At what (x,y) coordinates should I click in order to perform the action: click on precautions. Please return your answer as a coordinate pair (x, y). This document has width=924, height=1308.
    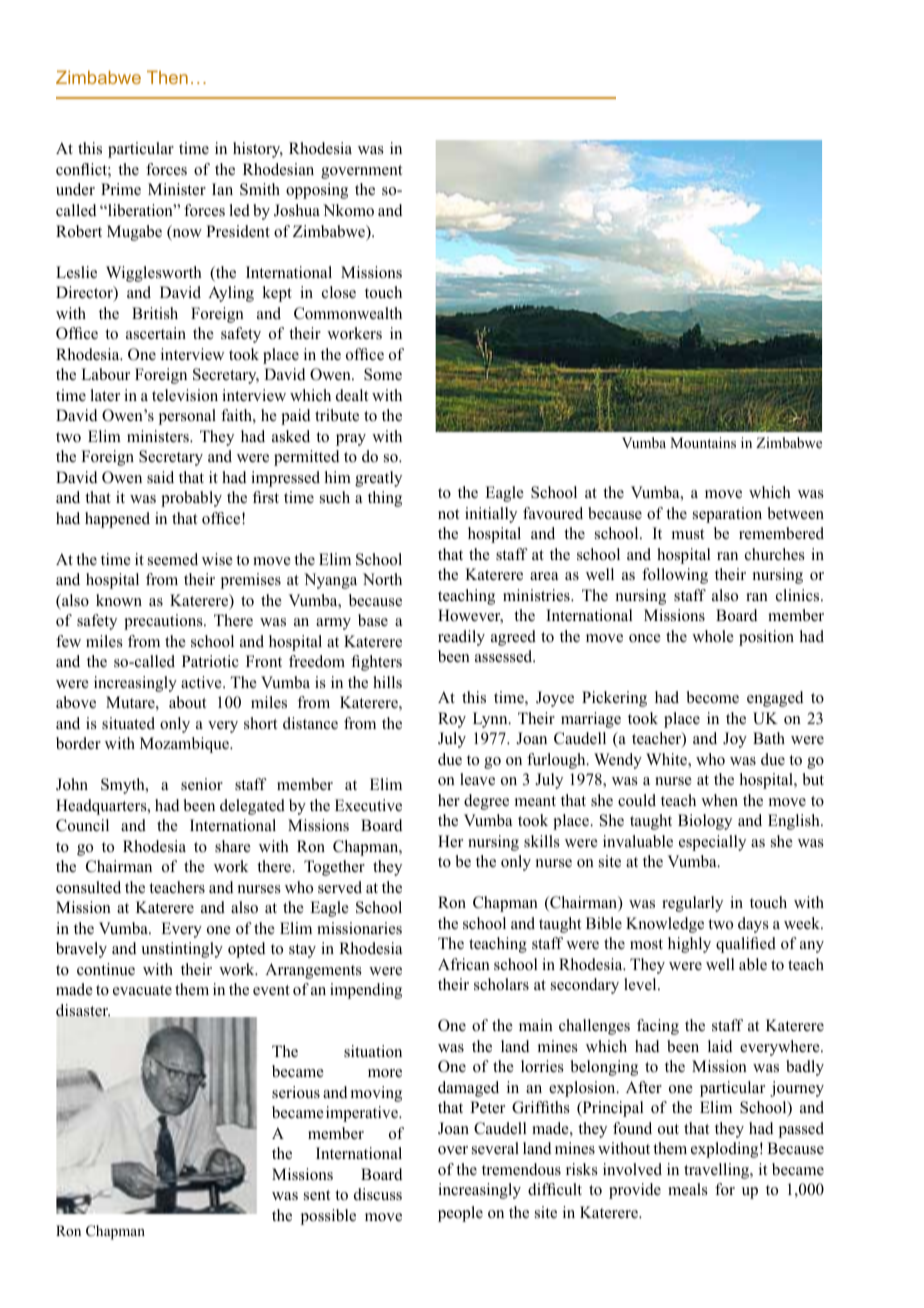
    Looking at the image, I should click on (164, 622).
